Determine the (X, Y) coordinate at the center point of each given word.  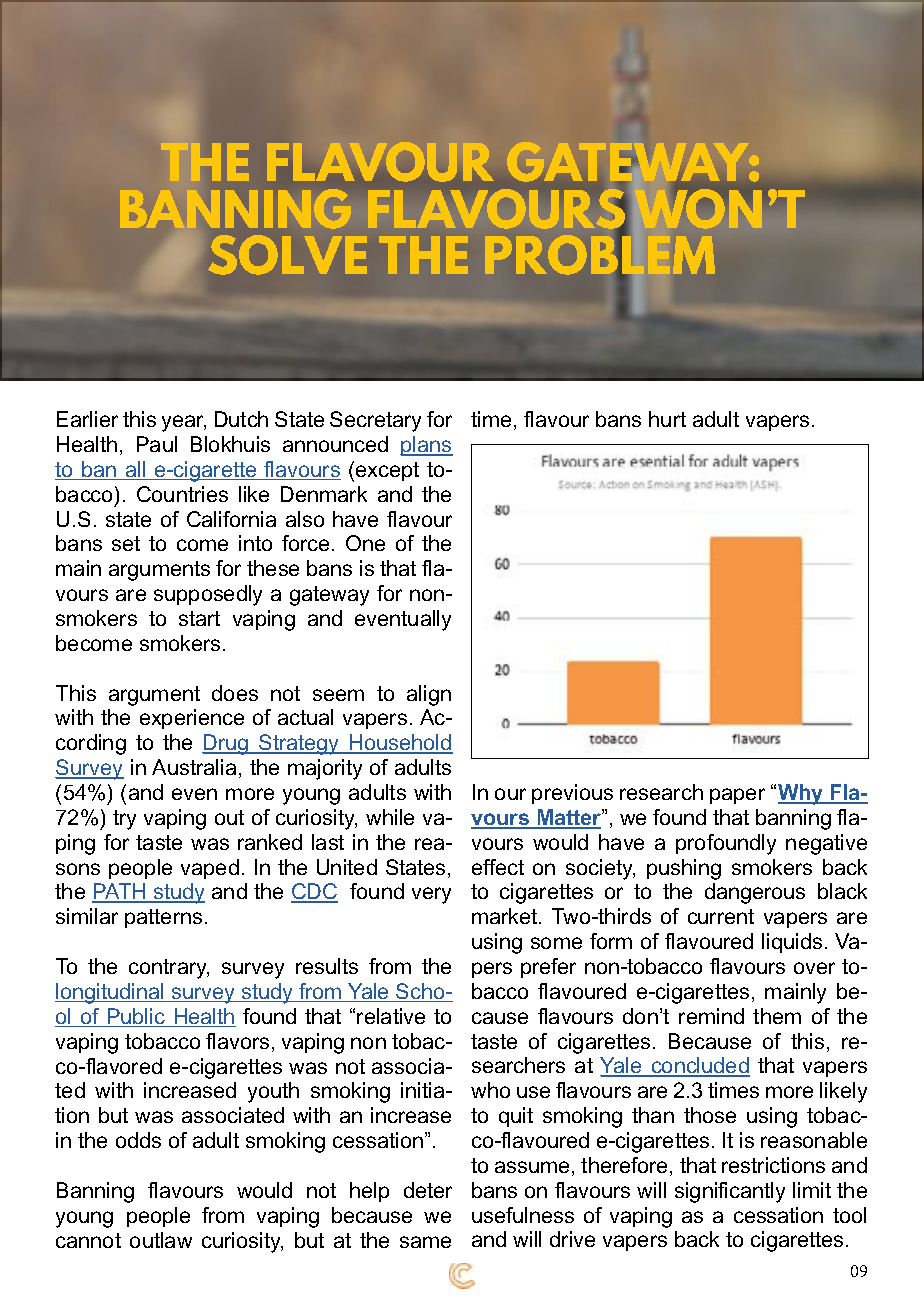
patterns (163, 918)
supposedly (208, 595)
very (431, 895)
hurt (667, 419)
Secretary (375, 421)
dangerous (755, 893)
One (365, 543)
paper (737, 796)
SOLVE (287, 255)
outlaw (161, 1240)
